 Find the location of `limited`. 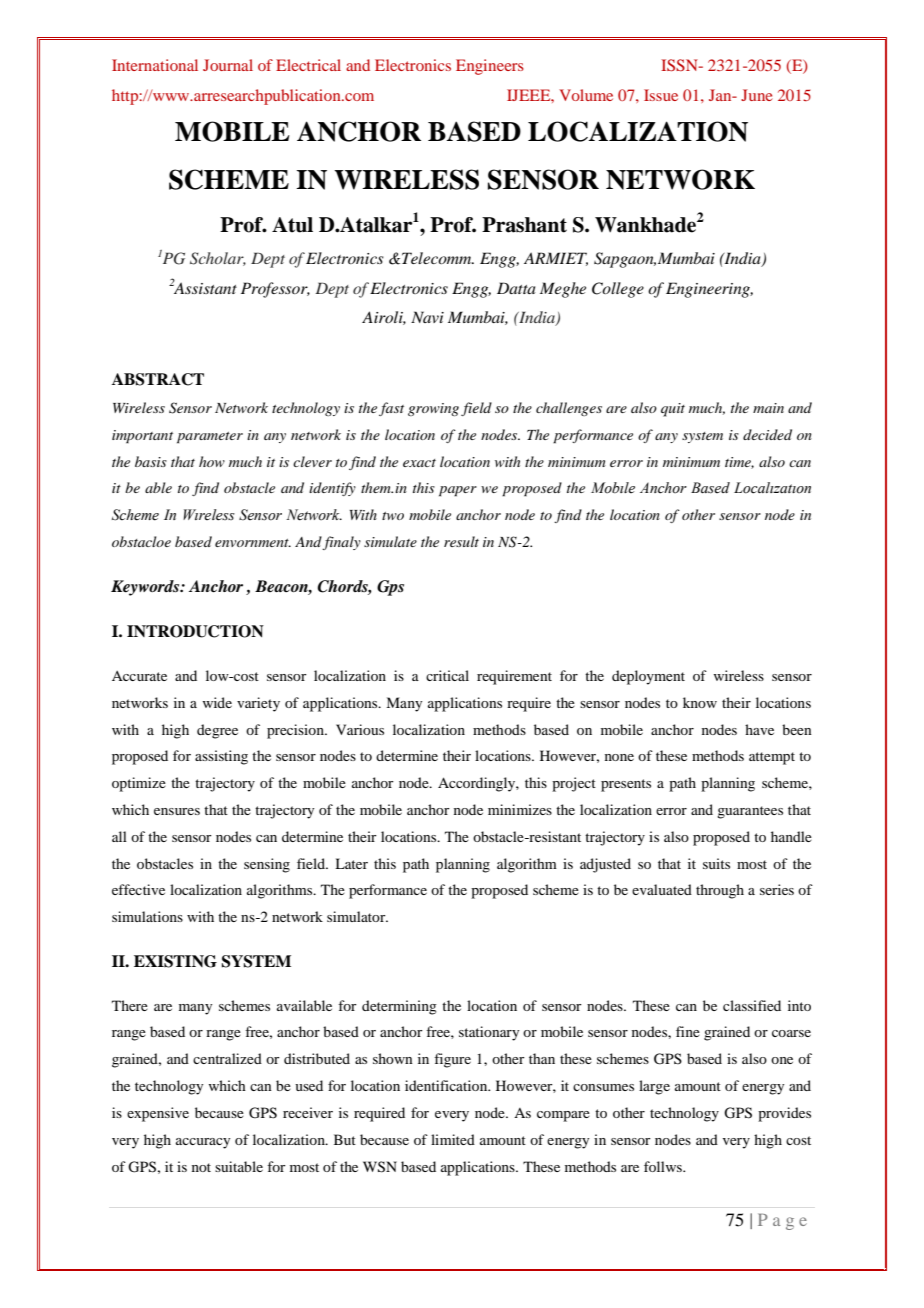

limited is located at coordinates (453, 1139).
